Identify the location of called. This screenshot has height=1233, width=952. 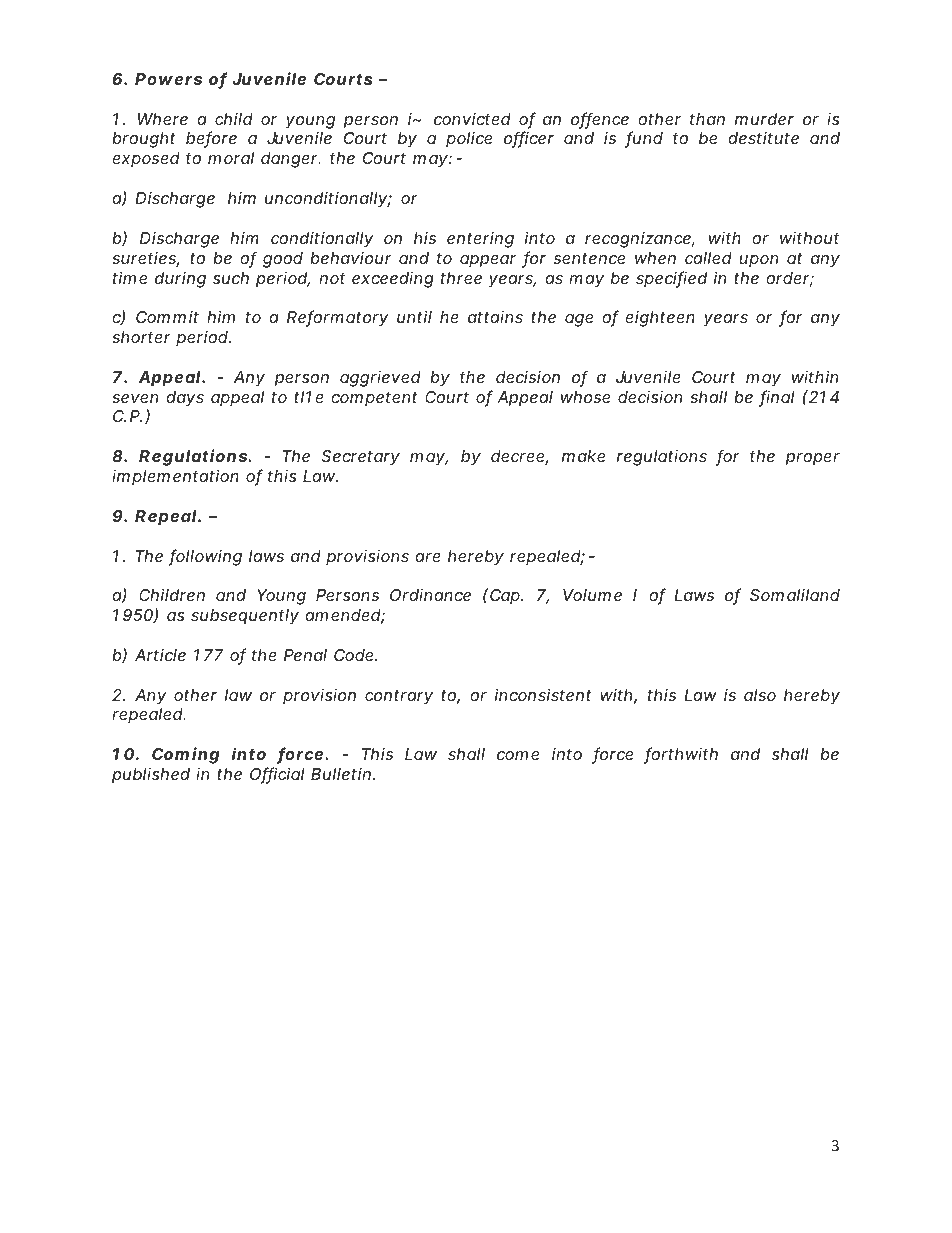
(708, 258).
